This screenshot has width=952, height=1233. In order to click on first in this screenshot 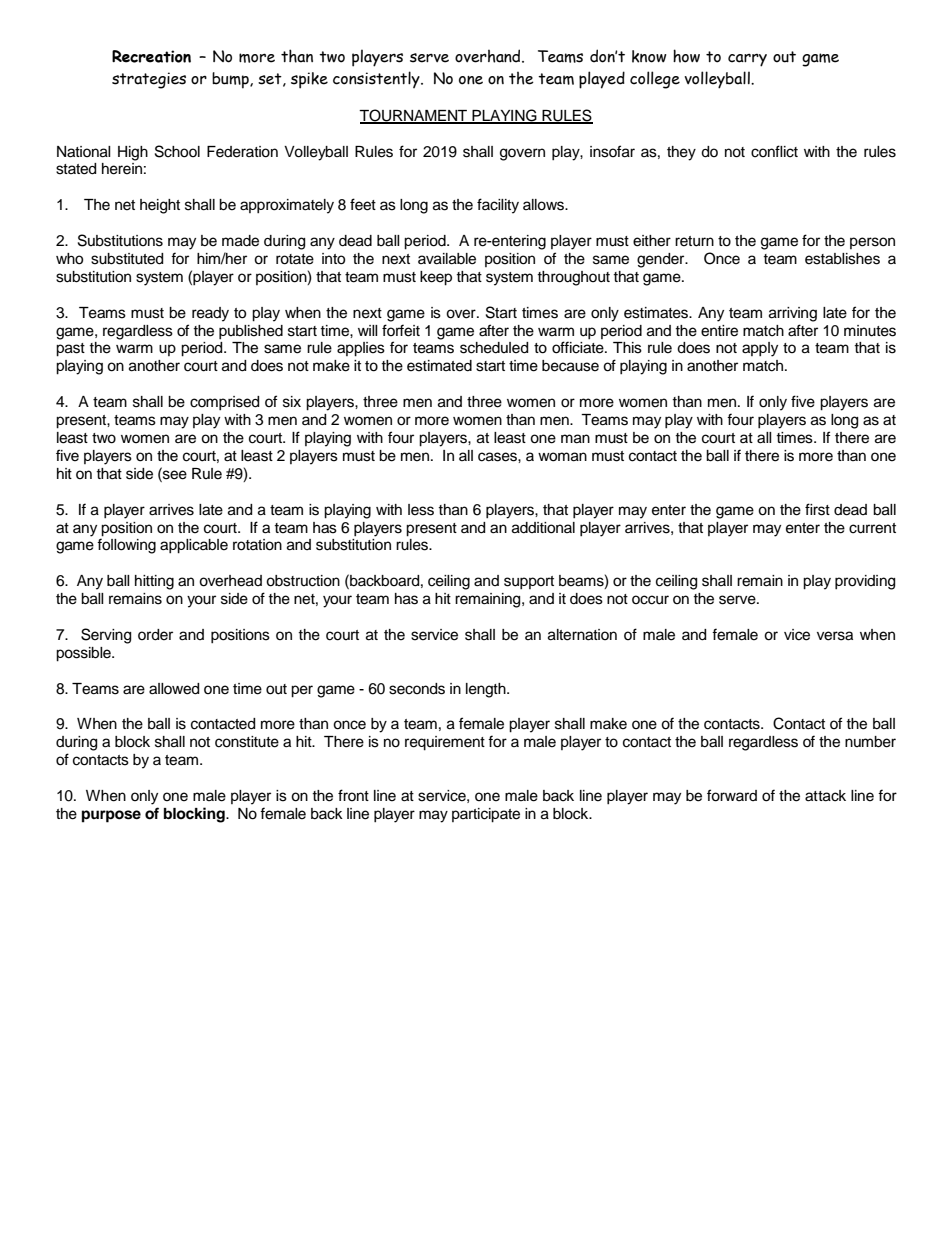, I will do `click(817, 509)`.
